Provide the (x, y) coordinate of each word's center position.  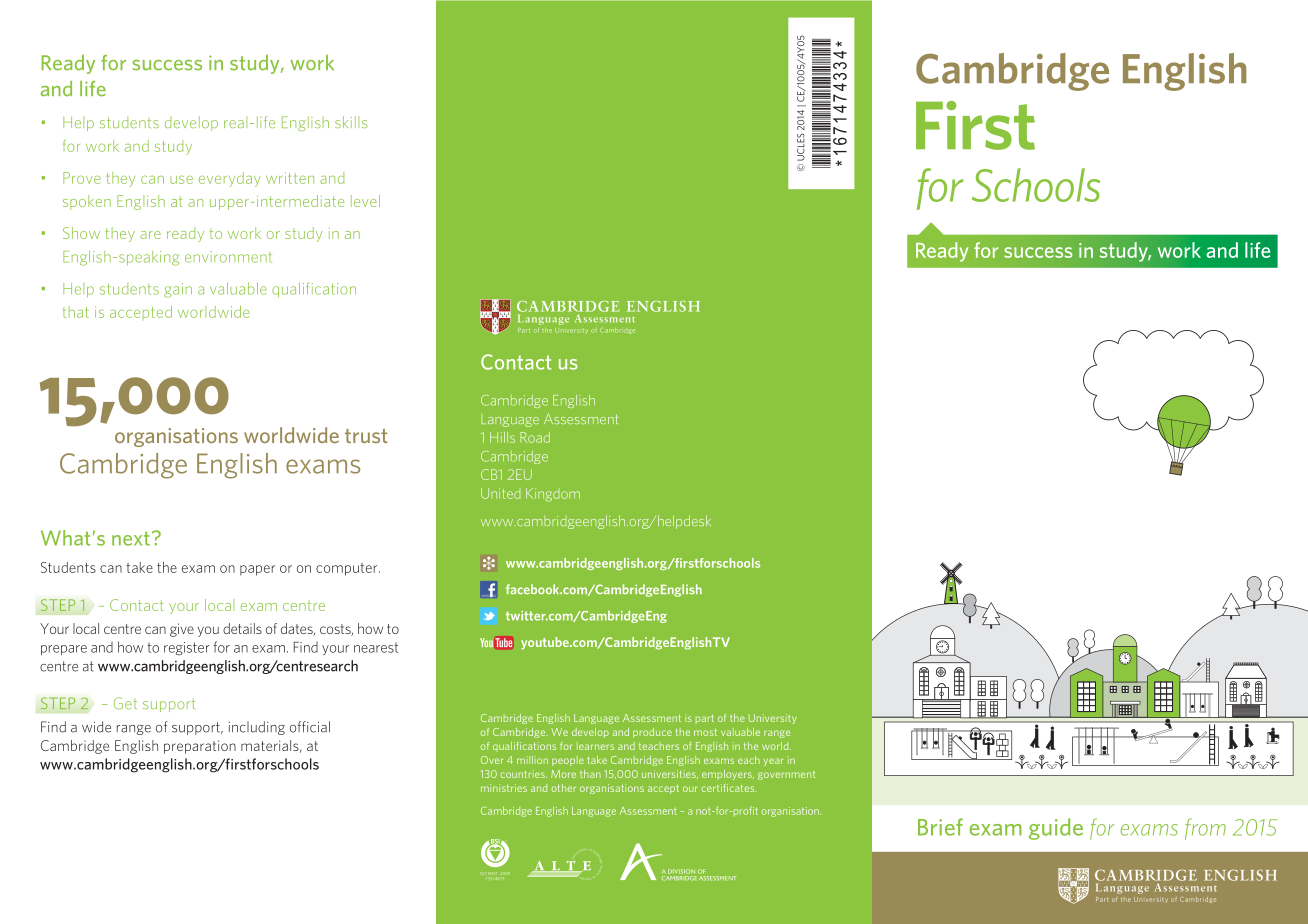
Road (535, 437)
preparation (200, 747)
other (564, 788)
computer (348, 569)
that (76, 312)
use (181, 179)
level (365, 201)
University (772, 719)
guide (1056, 829)
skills (351, 122)
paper (257, 570)
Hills (502, 437)
